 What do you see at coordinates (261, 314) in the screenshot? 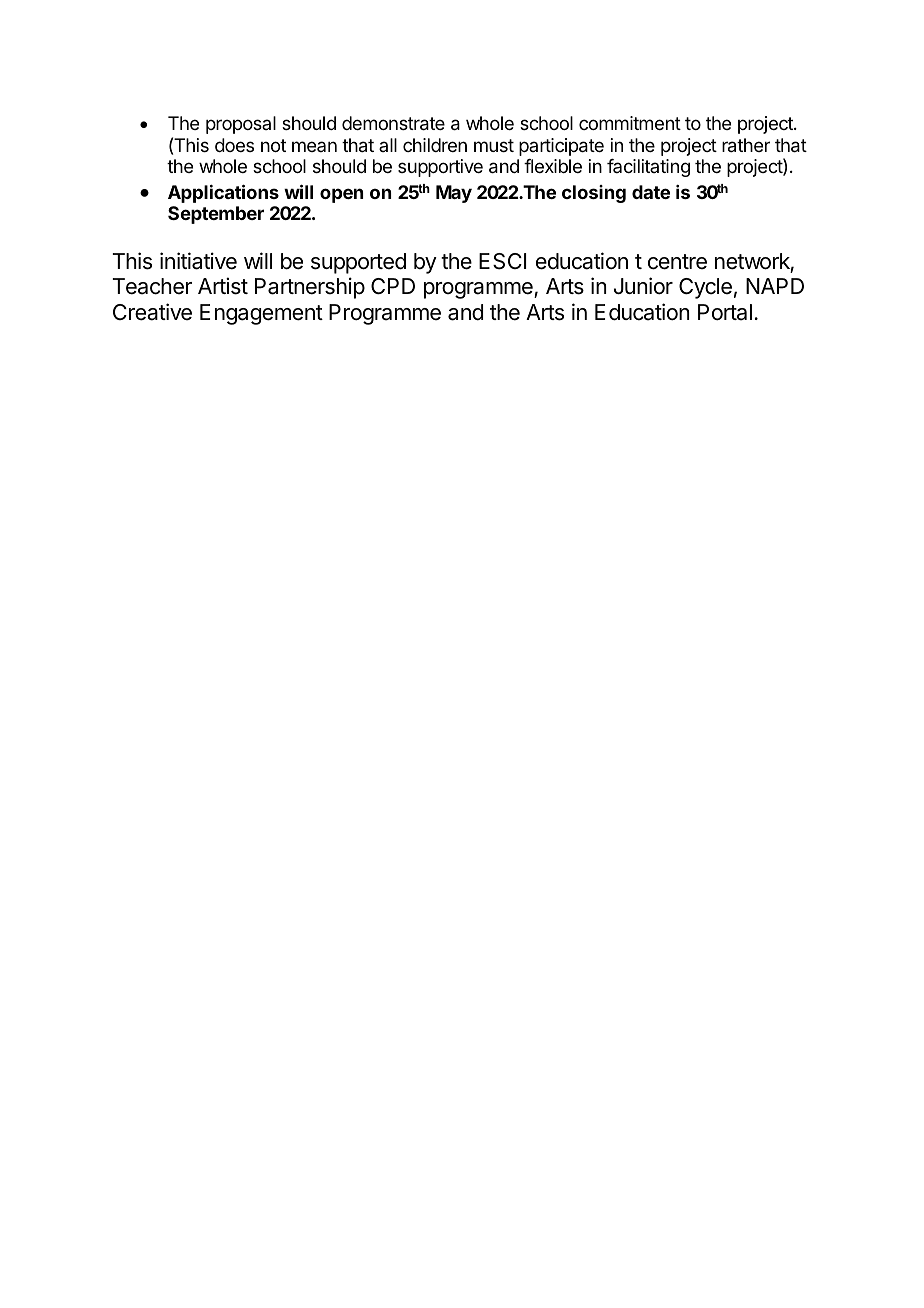
I see `Engagement` at bounding box center [261, 314].
